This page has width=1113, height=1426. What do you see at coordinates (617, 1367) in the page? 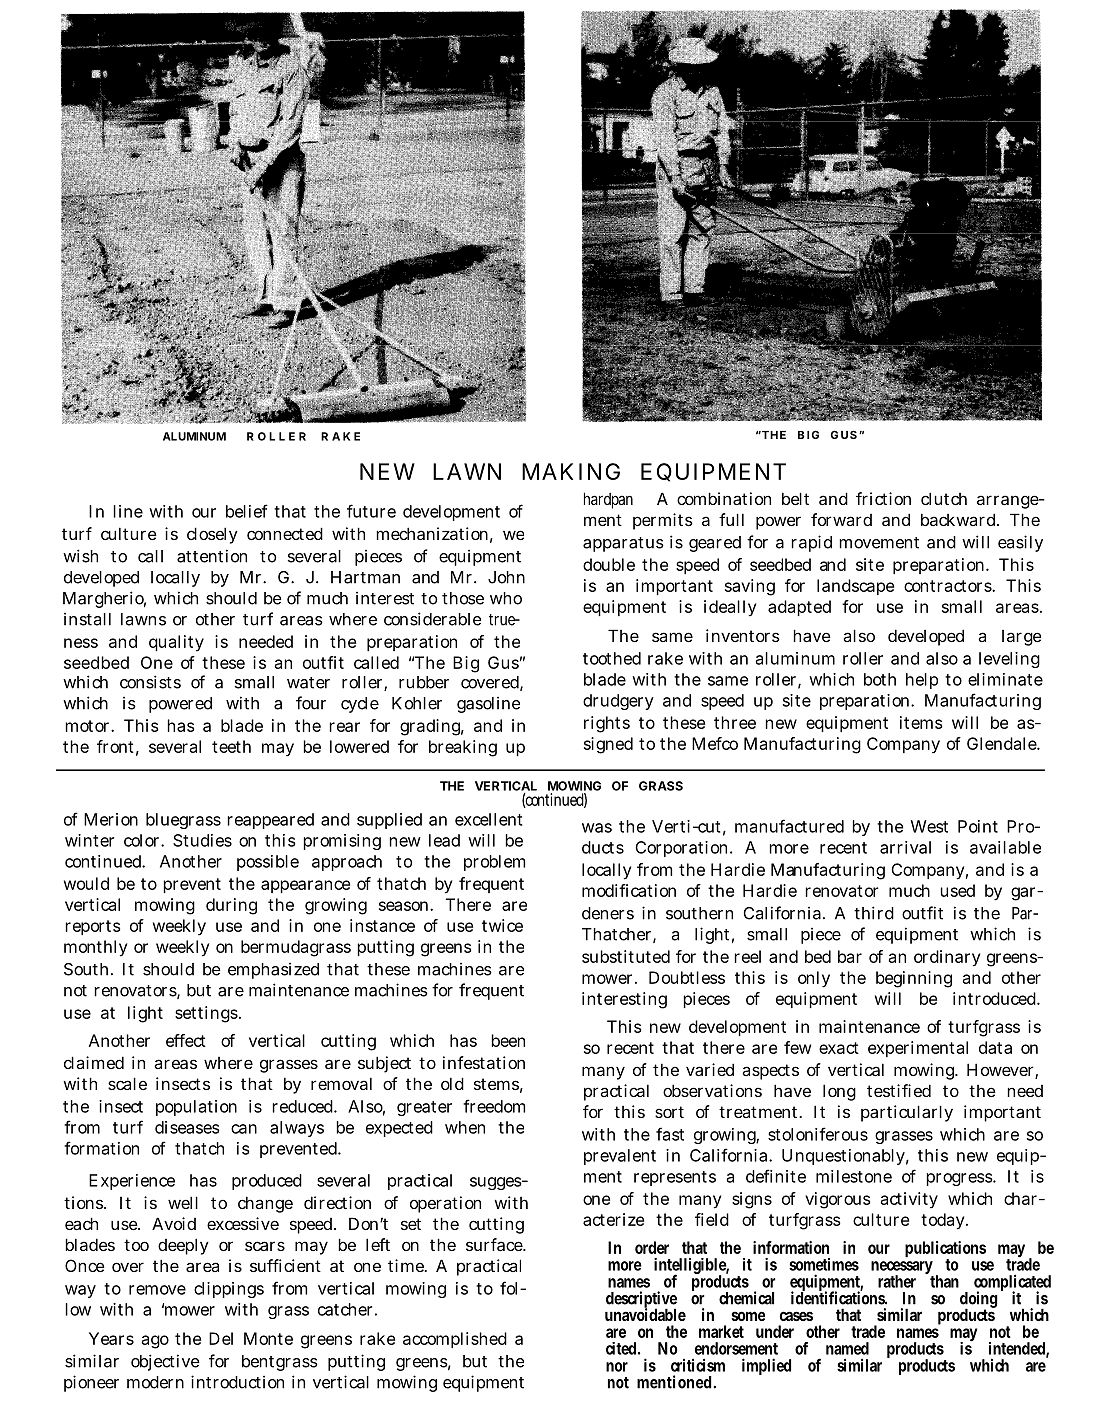
I see `nor` at bounding box center [617, 1367].
